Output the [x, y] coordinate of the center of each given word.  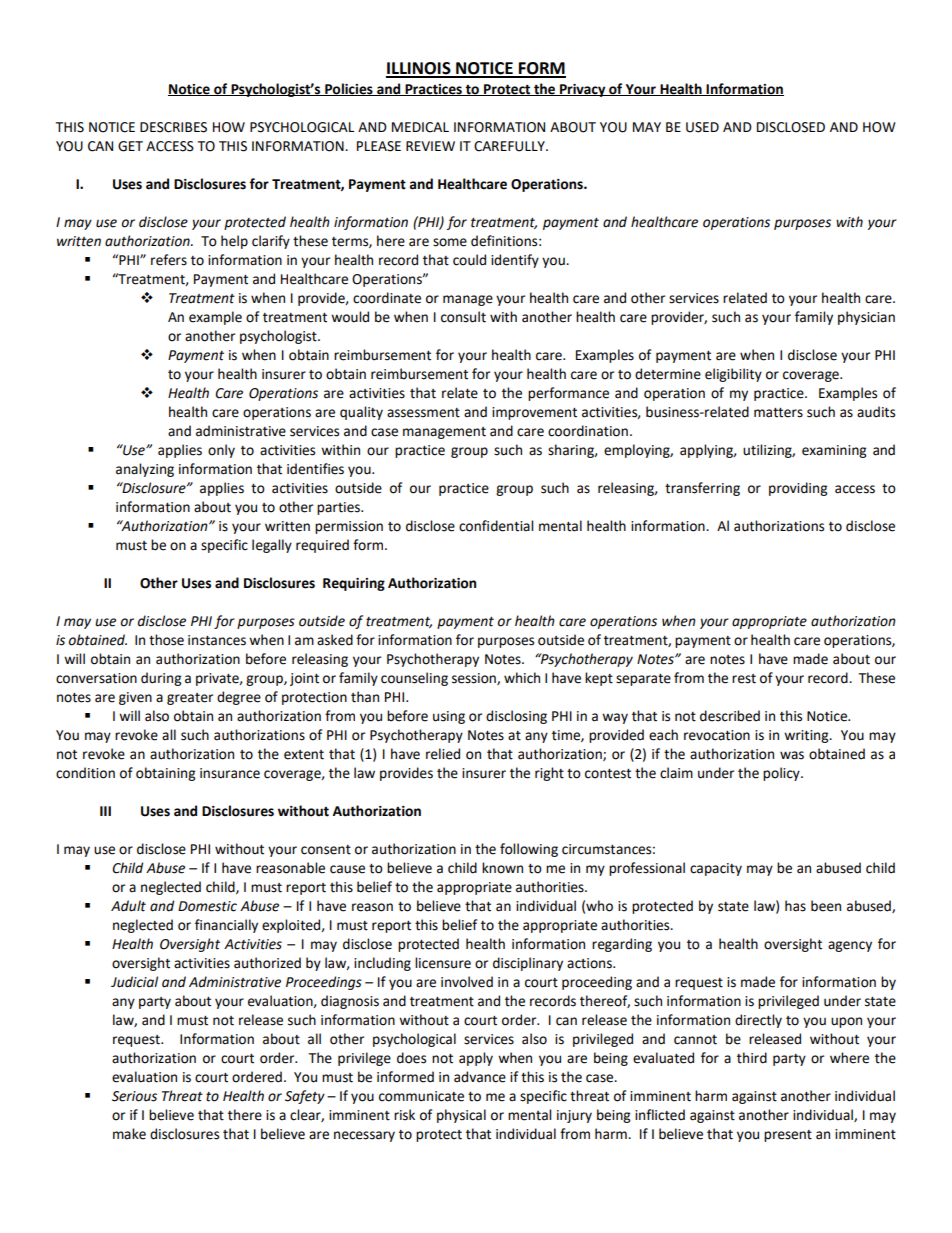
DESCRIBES [173, 127]
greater [190, 699]
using [449, 717]
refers [169, 260]
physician [866, 318]
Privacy [583, 90]
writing [807, 736]
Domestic [207, 906]
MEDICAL [420, 127]
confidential [496, 526]
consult [463, 317]
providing [798, 489]
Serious [134, 1096]
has [795, 906]
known [502, 868]
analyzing [145, 470]
